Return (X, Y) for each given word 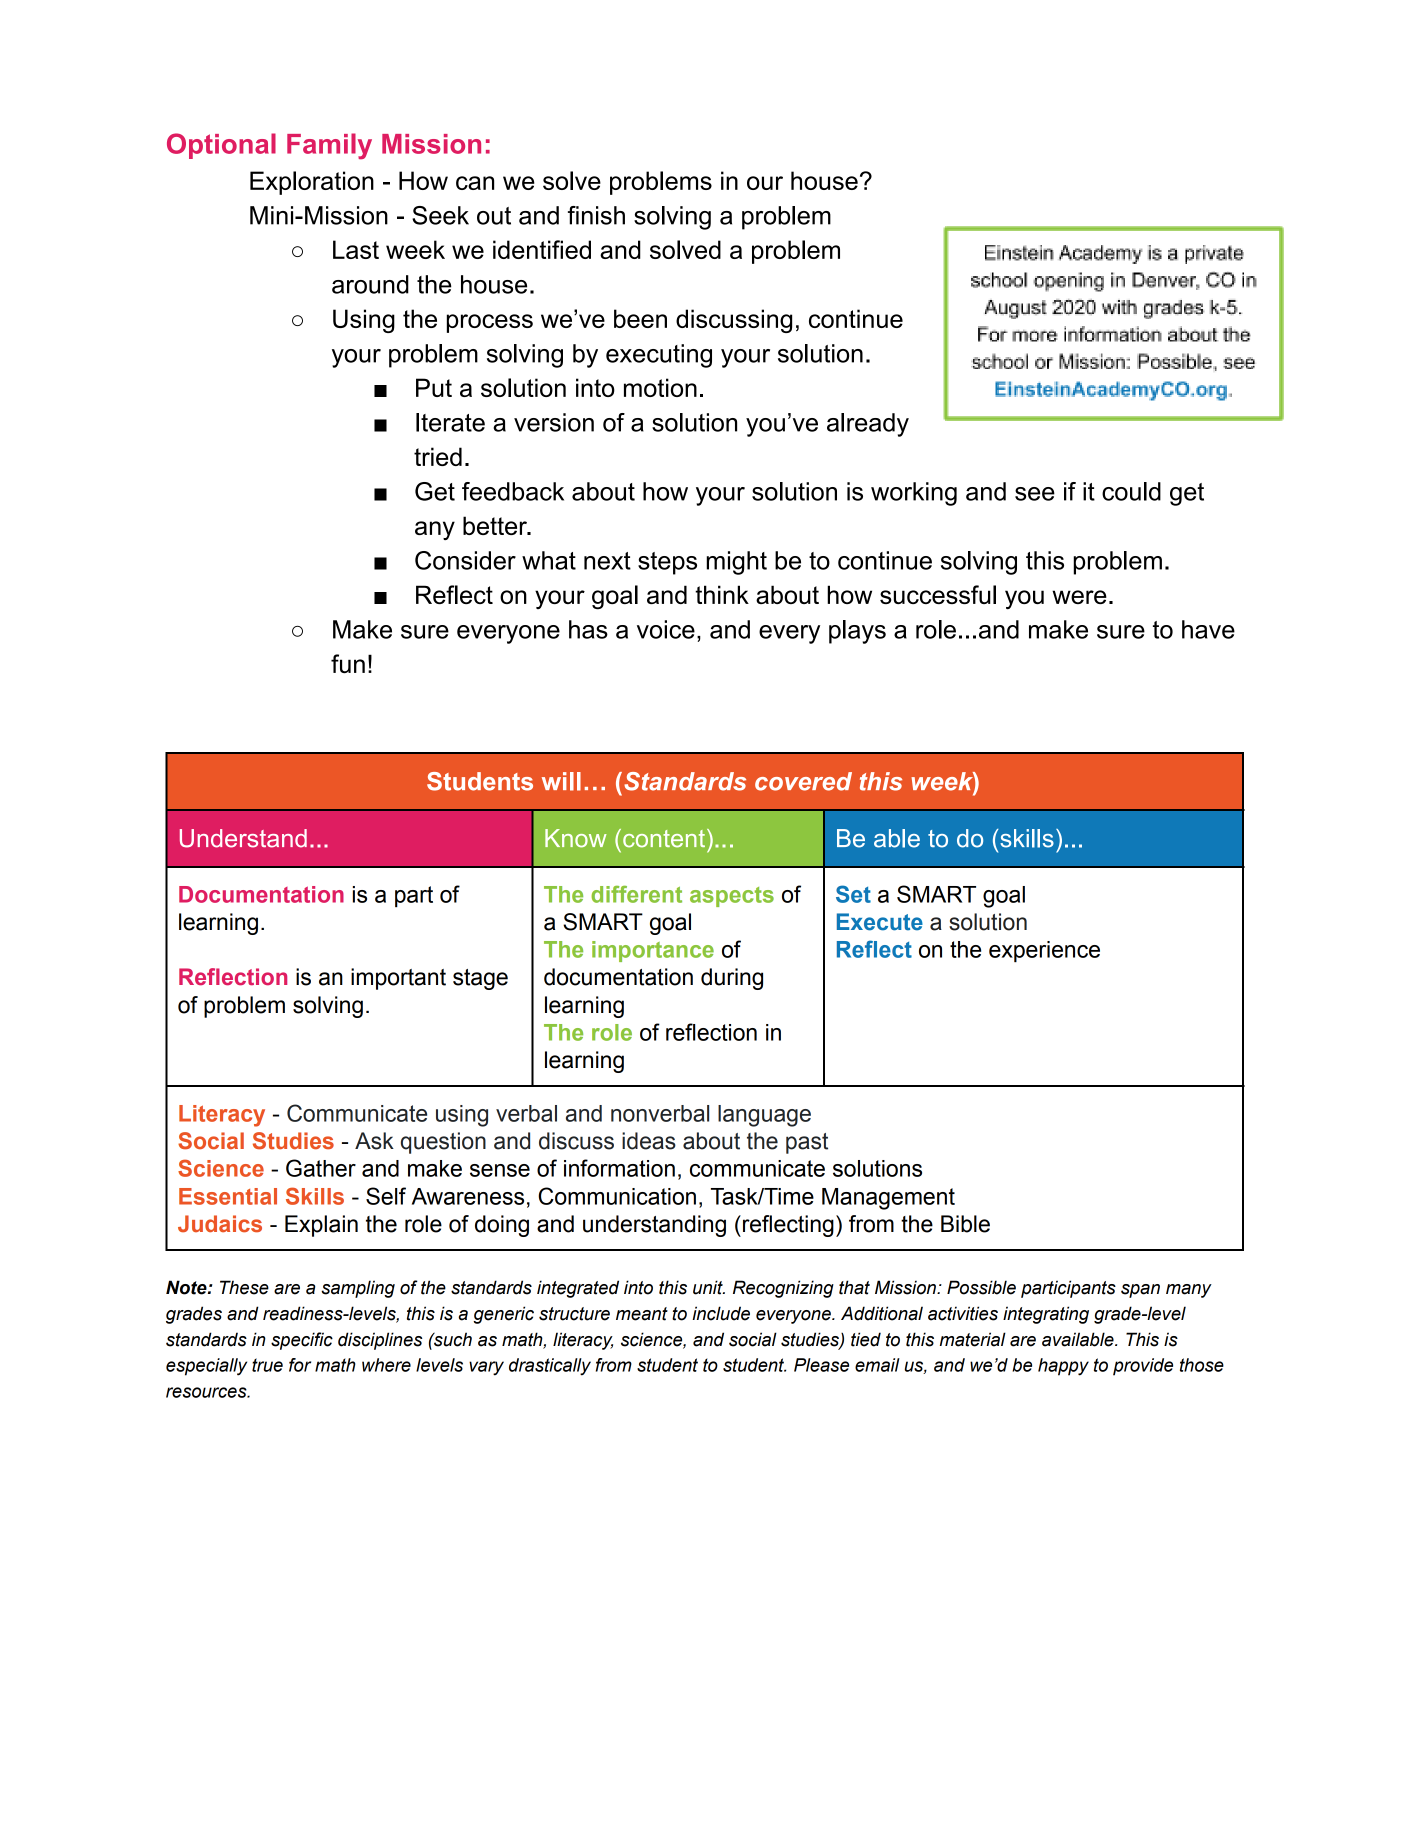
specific (302, 1341)
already (868, 425)
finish (596, 215)
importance (653, 951)
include (721, 1313)
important (398, 979)
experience (1044, 951)
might (736, 563)
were (1079, 597)
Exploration (312, 183)
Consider (465, 560)
